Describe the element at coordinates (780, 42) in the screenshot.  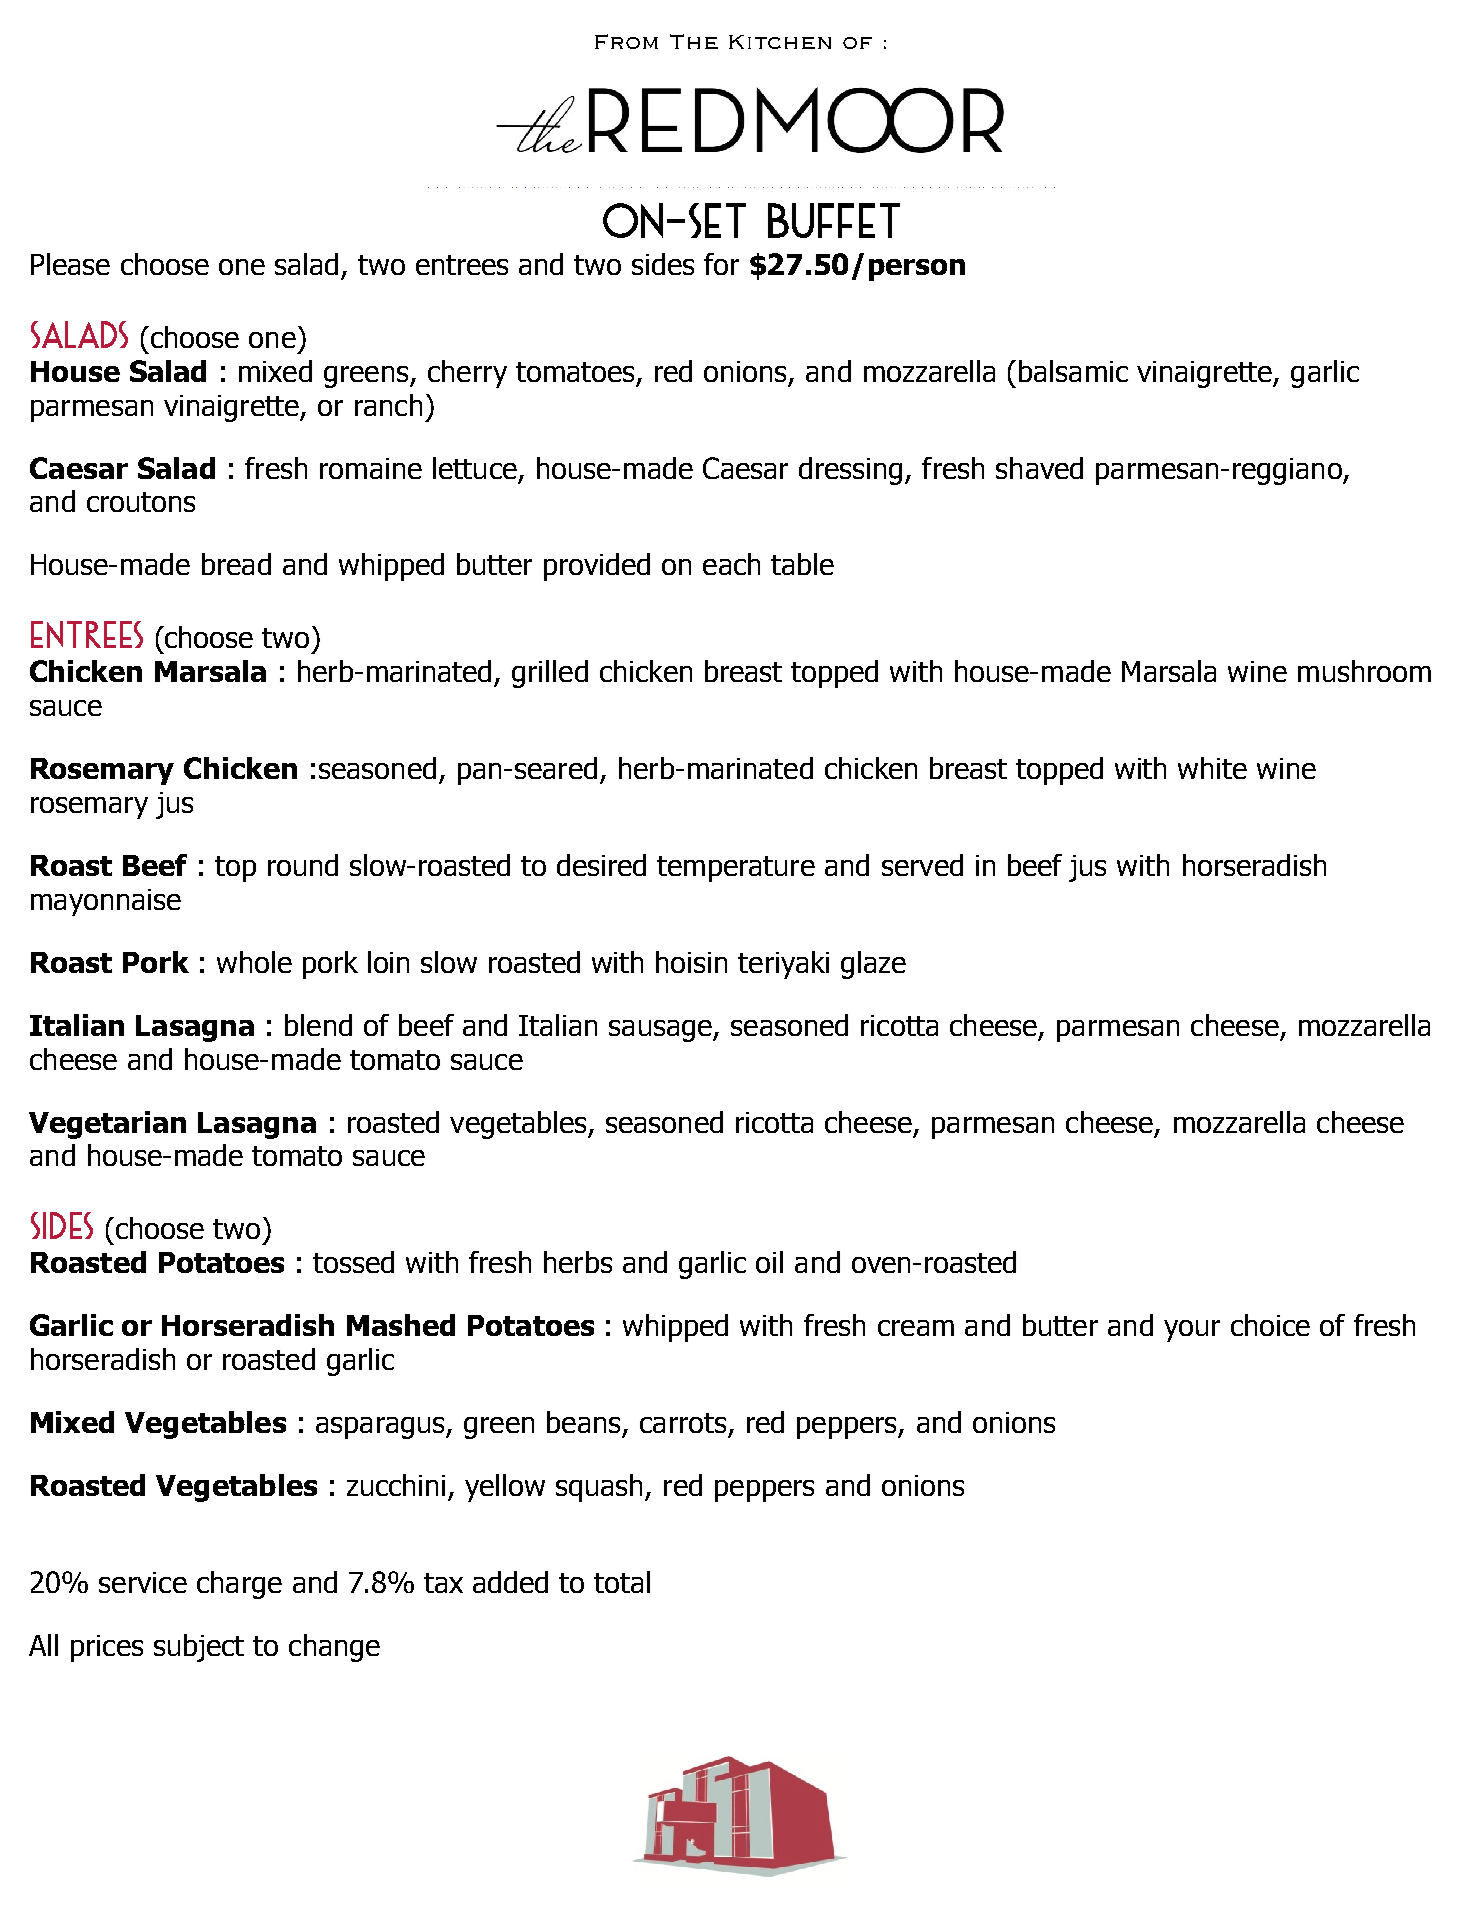
I see `Kitchen` at that location.
